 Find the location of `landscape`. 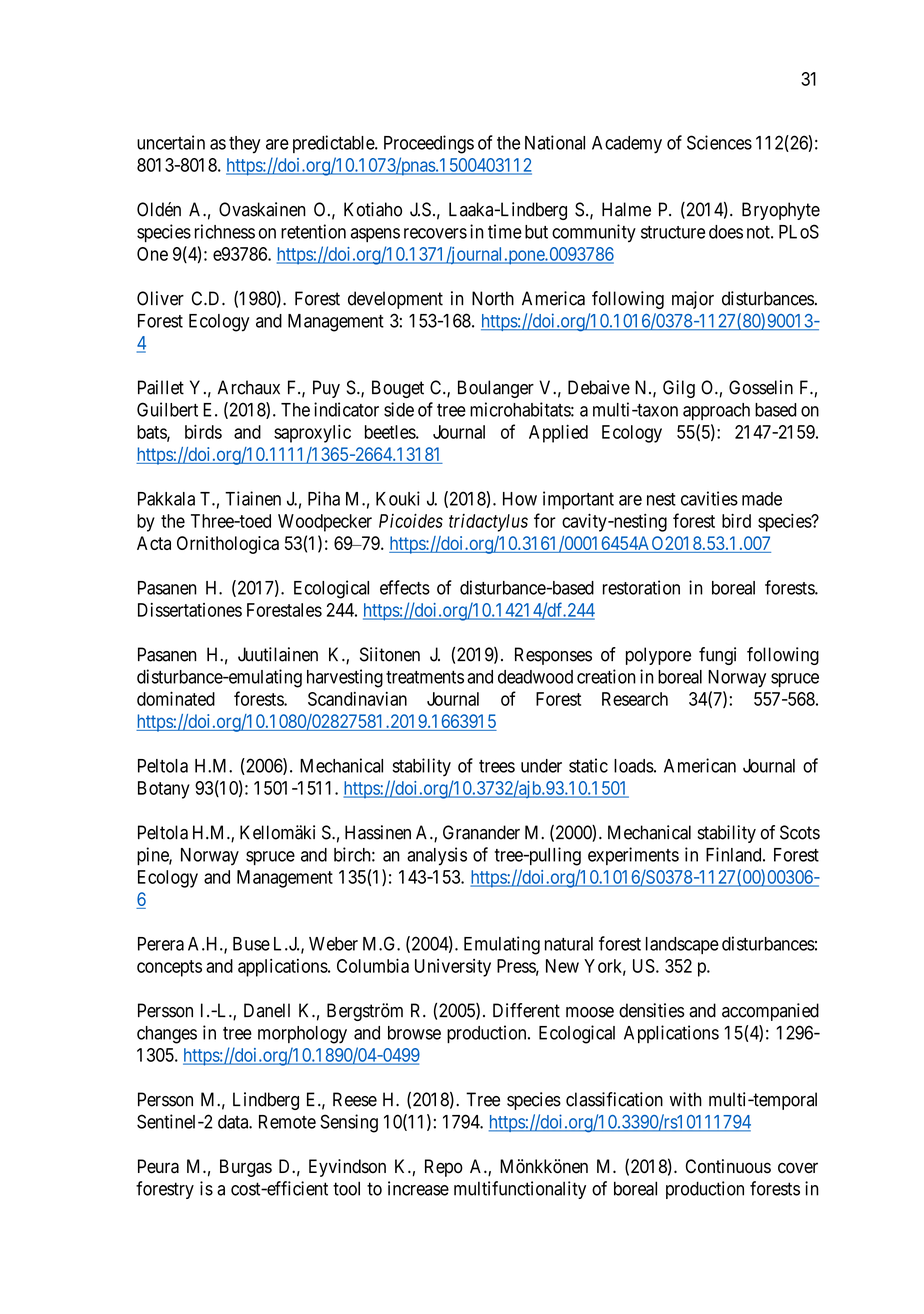

landscape is located at coordinates (682, 945).
